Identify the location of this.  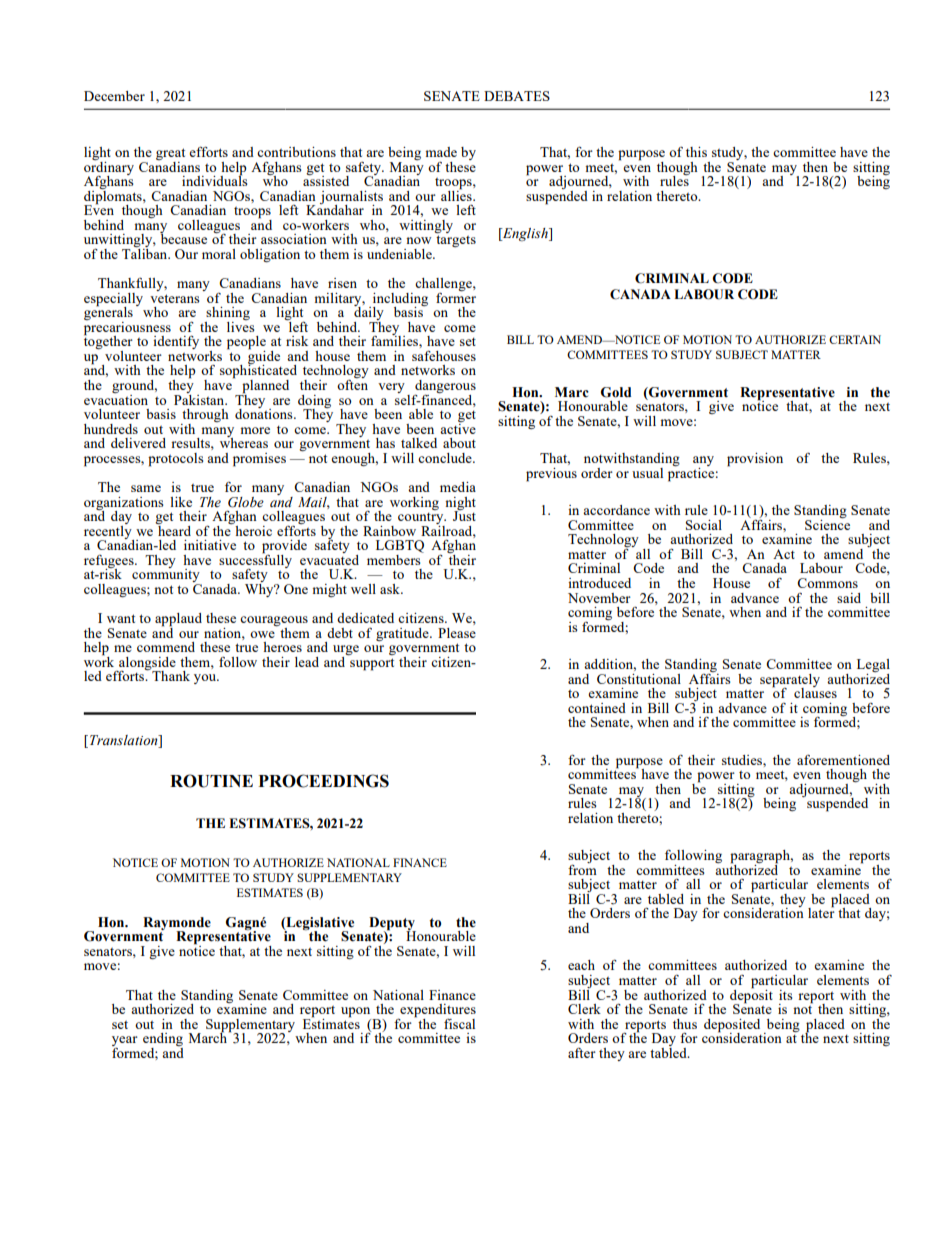
(696, 152).
